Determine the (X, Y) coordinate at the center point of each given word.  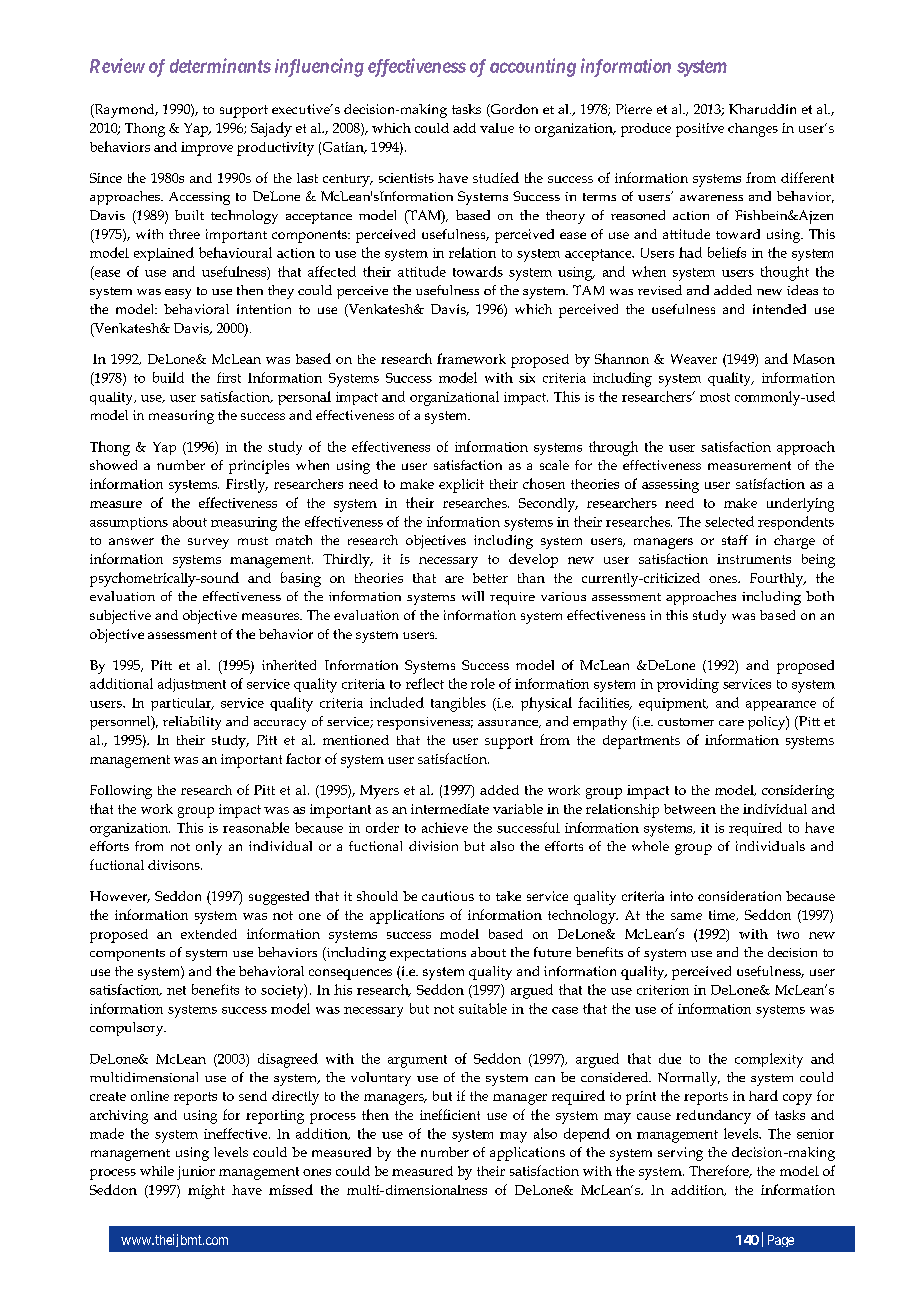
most (715, 397)
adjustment (192, 685)
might (206, 1192)
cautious (448, 896)
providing (688, 685)
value (497, 128)
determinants (220, 65)
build (168, 377)
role (483, 683)
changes (753, 130)
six (527, 378)
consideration (739, 896)
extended (209, 934)
